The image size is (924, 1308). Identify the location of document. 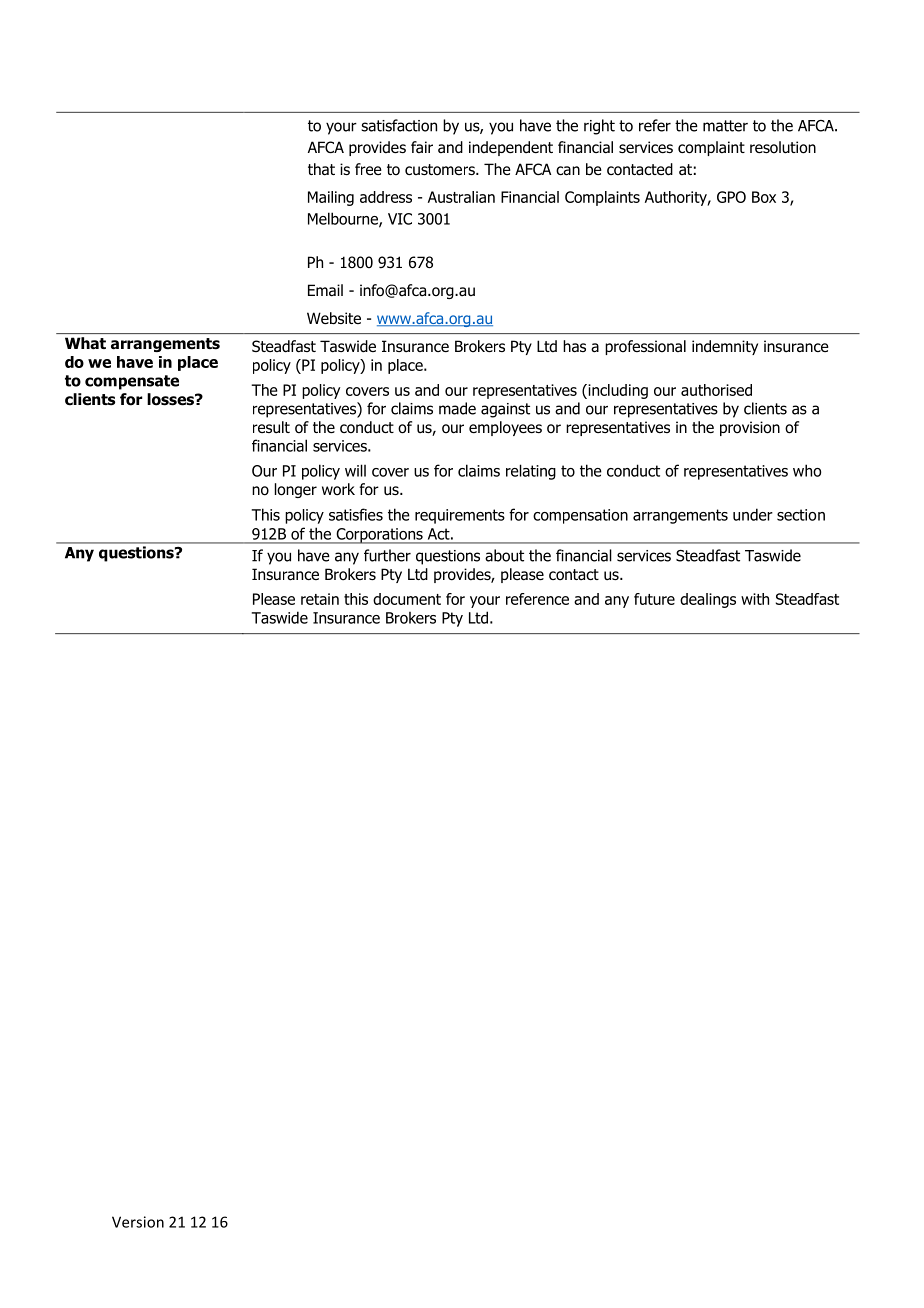
(407, 599).
